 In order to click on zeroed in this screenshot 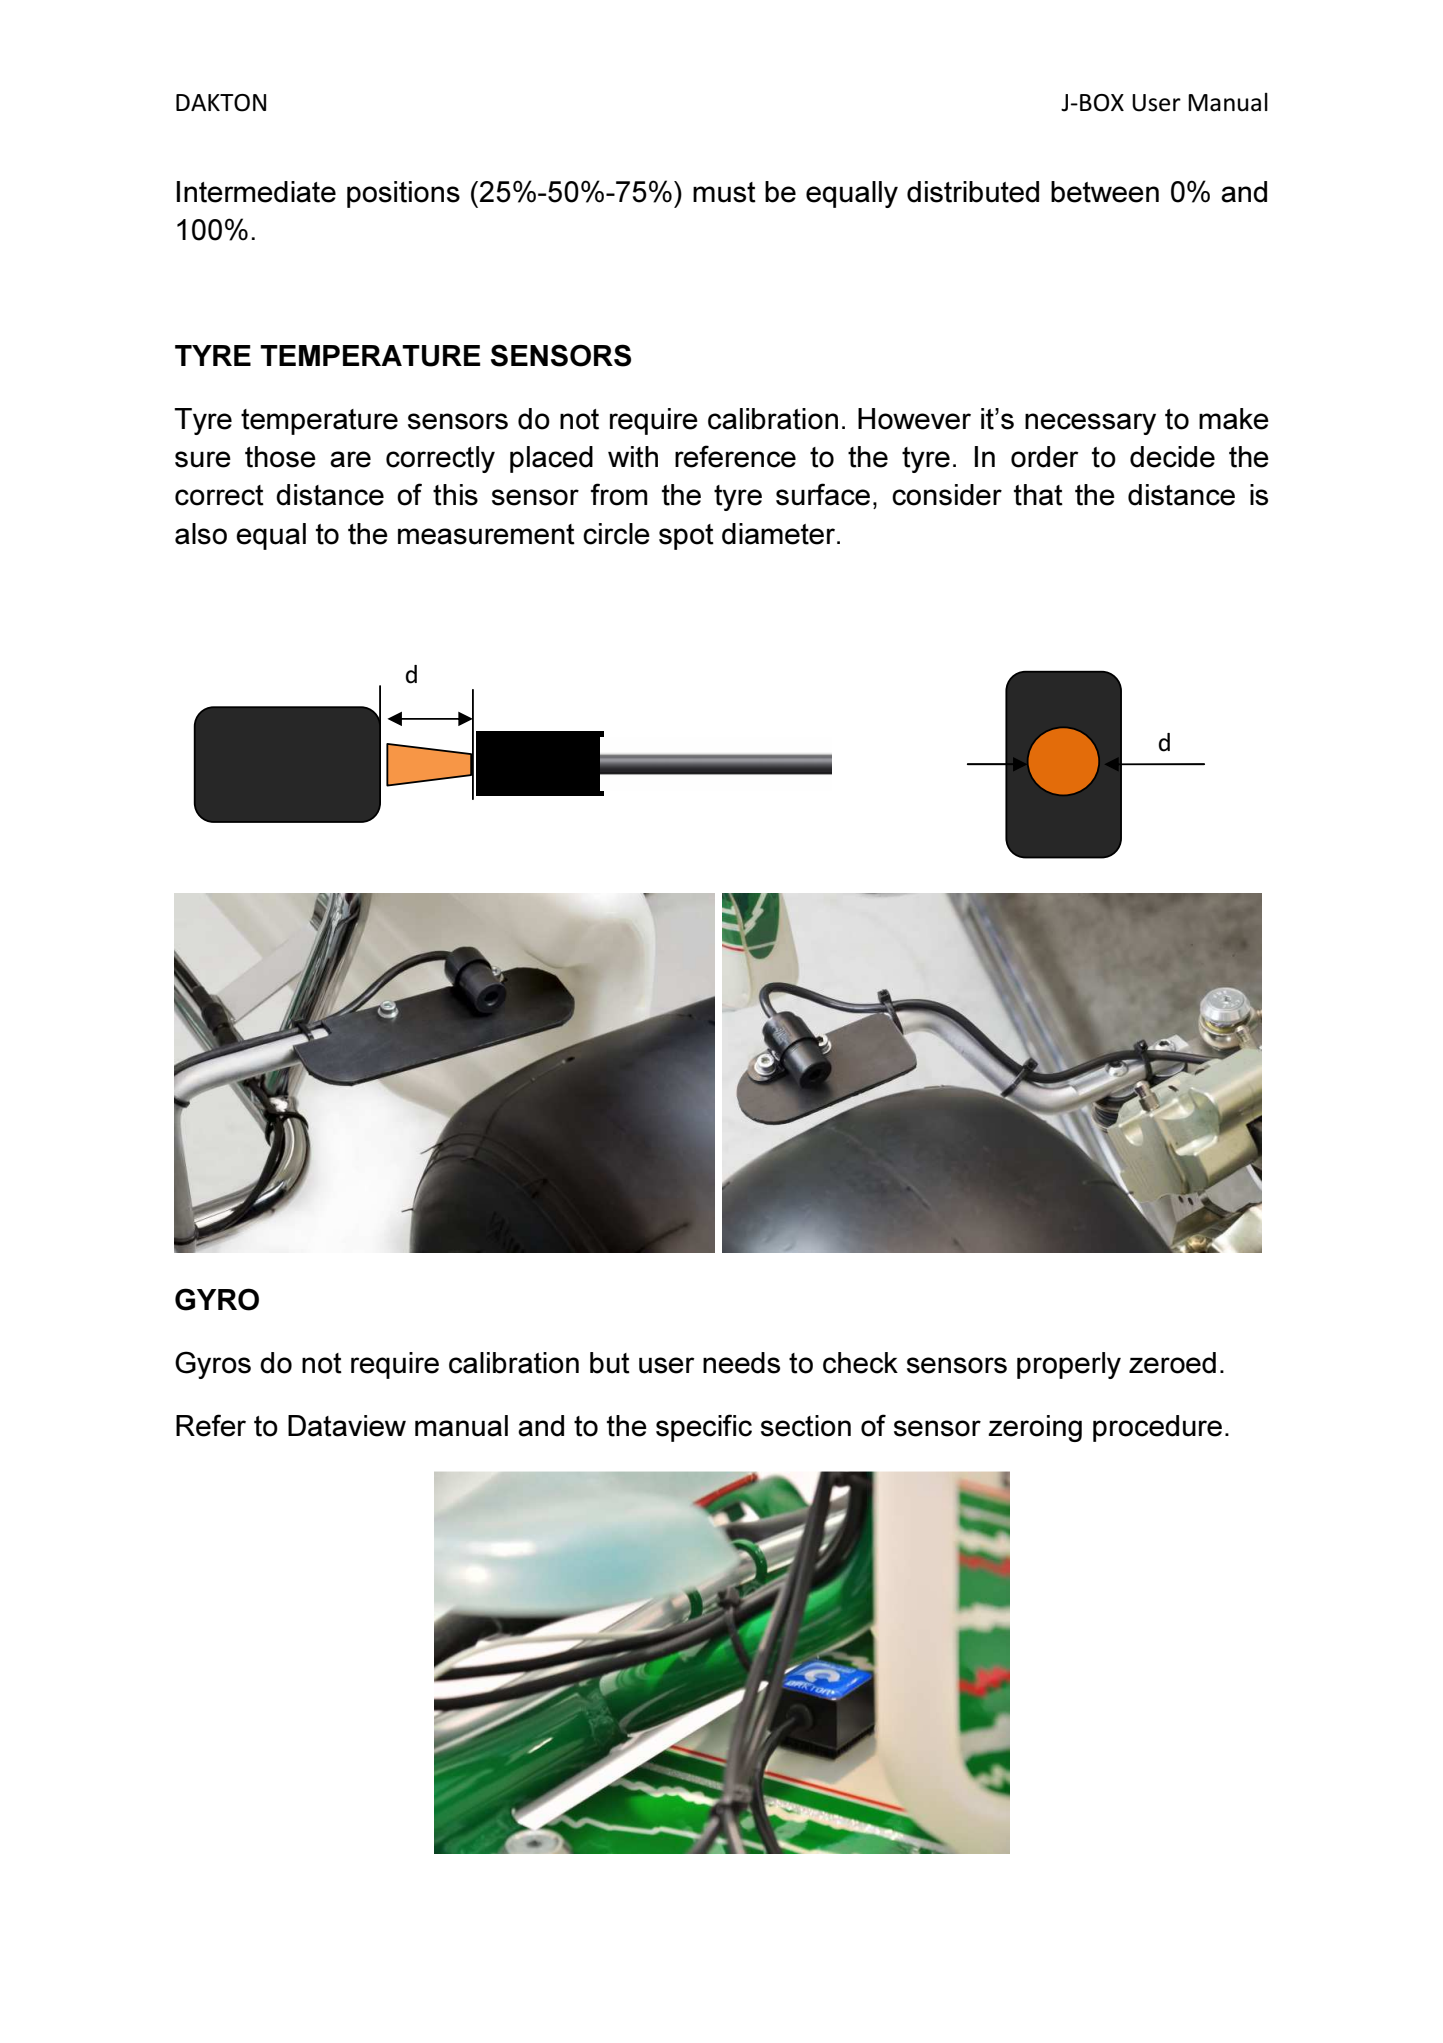, I will do `click(1172, 1363)`.
